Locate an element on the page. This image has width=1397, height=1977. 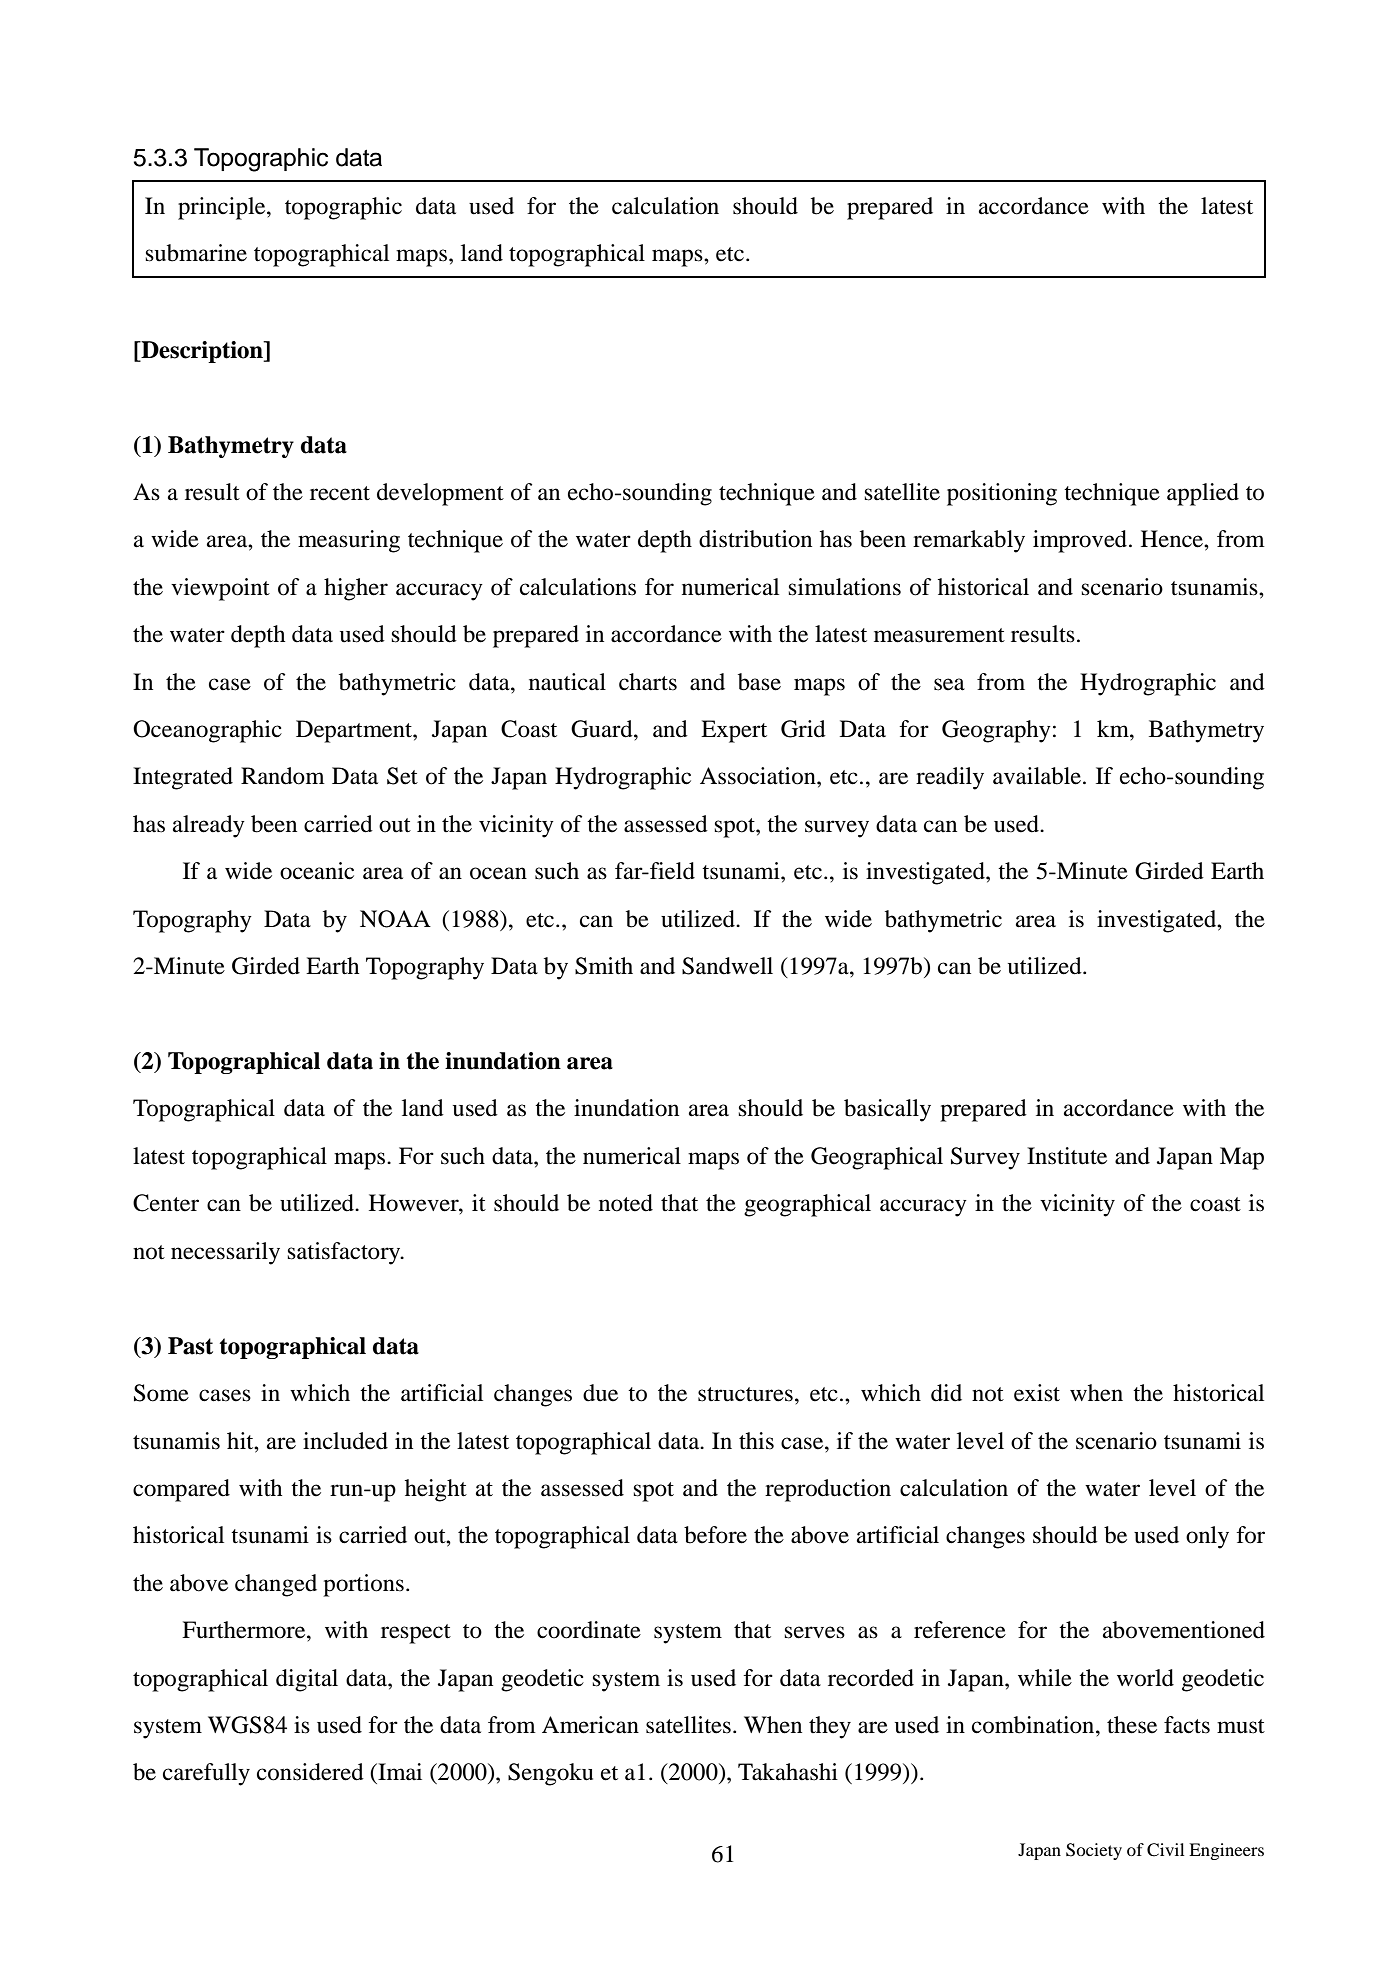
considered is located at coordinates (310, 1772).
